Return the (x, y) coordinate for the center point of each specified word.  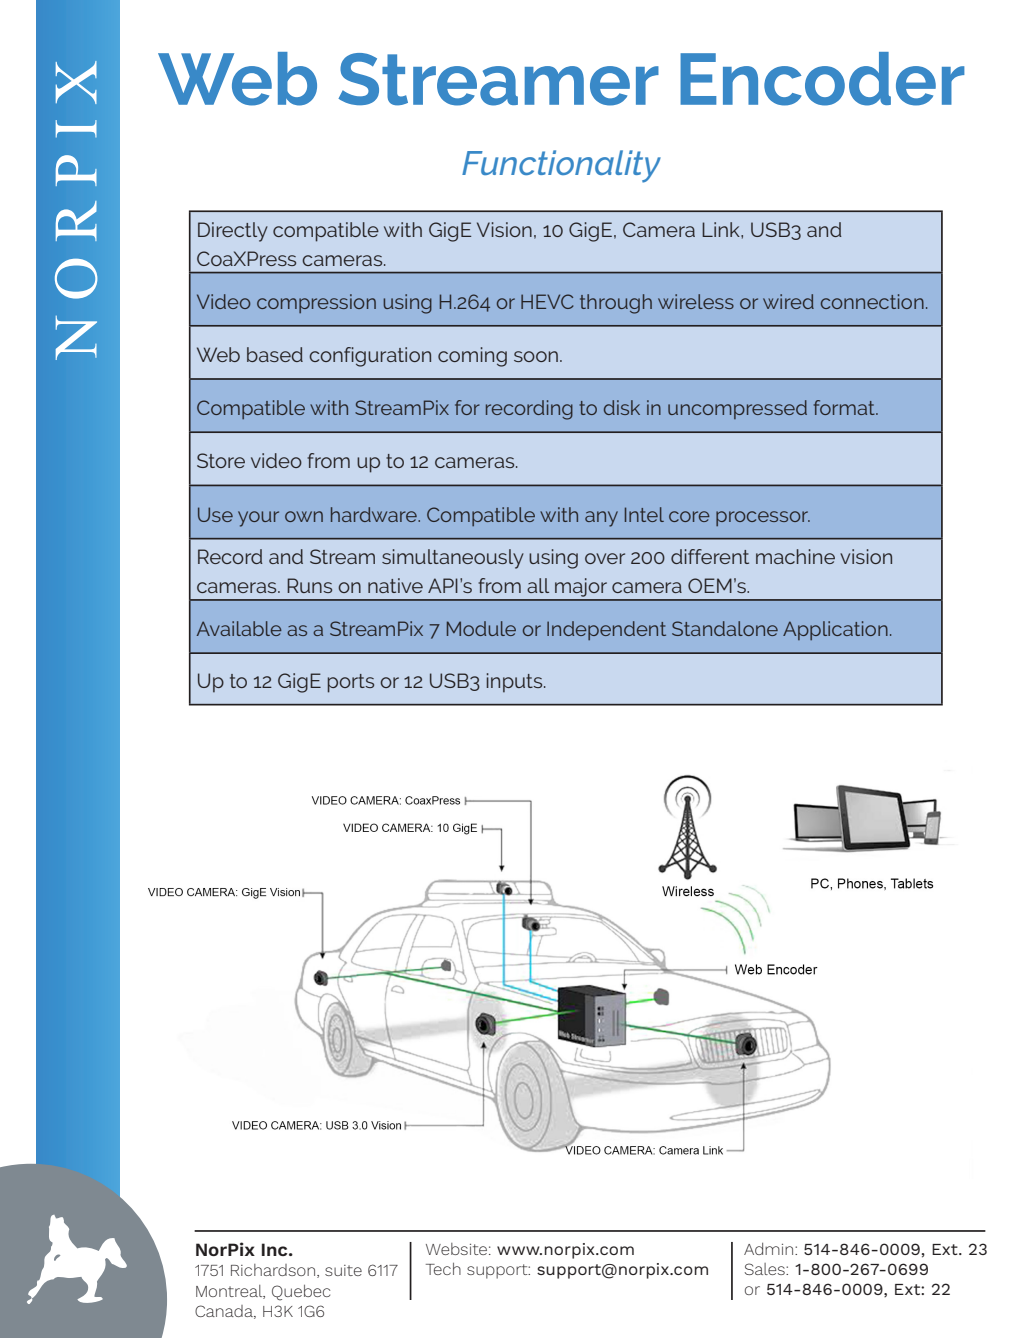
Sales (766, 1269)
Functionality (561, 166)
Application (835, 630)
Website (456, 1249)
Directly (233, 232)
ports (351, 683)
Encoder (822, 79)
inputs (516, 683)
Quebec (301, 1293)
